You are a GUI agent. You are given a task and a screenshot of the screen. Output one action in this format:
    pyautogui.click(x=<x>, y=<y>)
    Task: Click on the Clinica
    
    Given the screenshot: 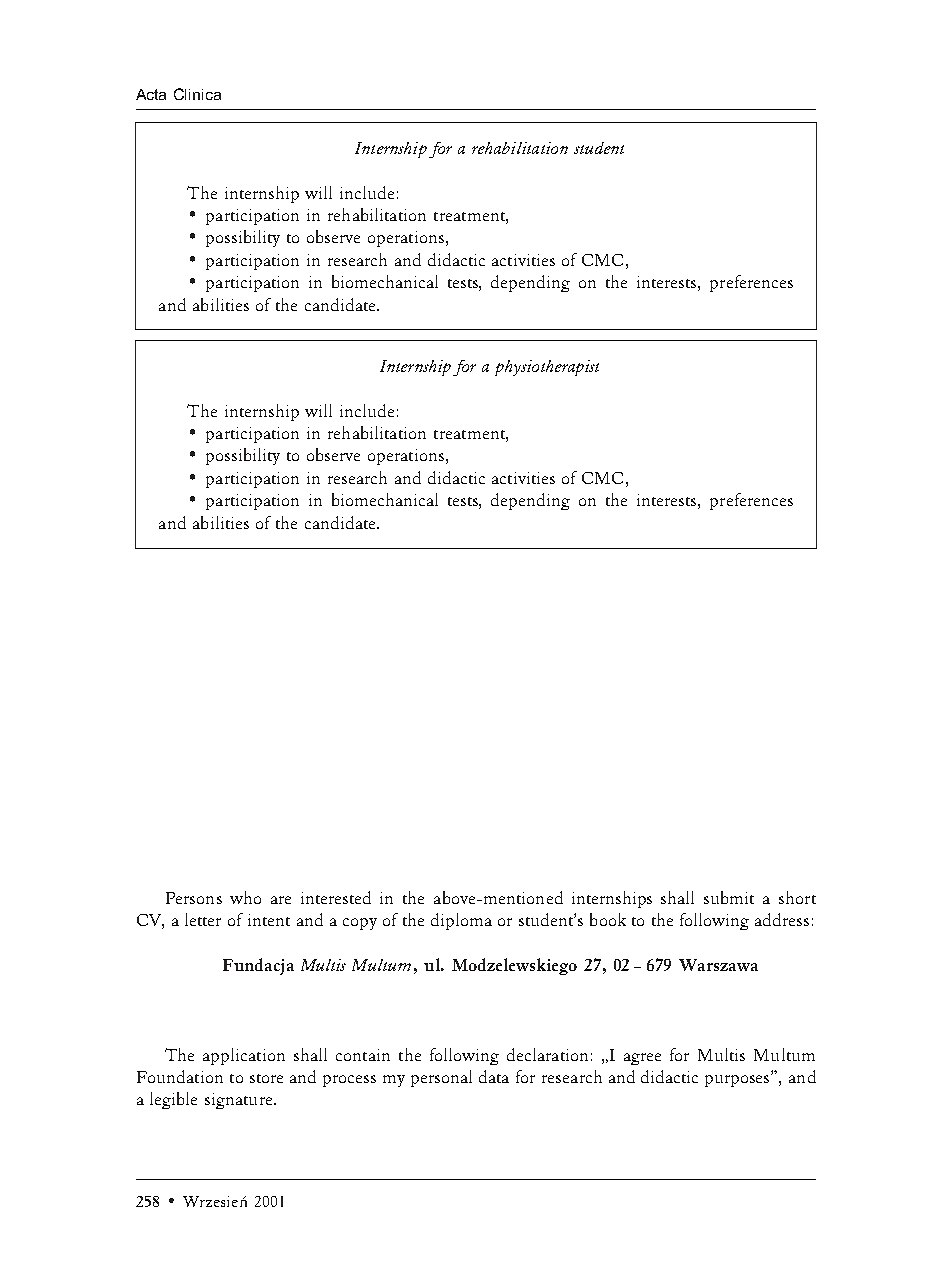 What is the action you would take?
    pyautogui.click(x=197, y=94)
